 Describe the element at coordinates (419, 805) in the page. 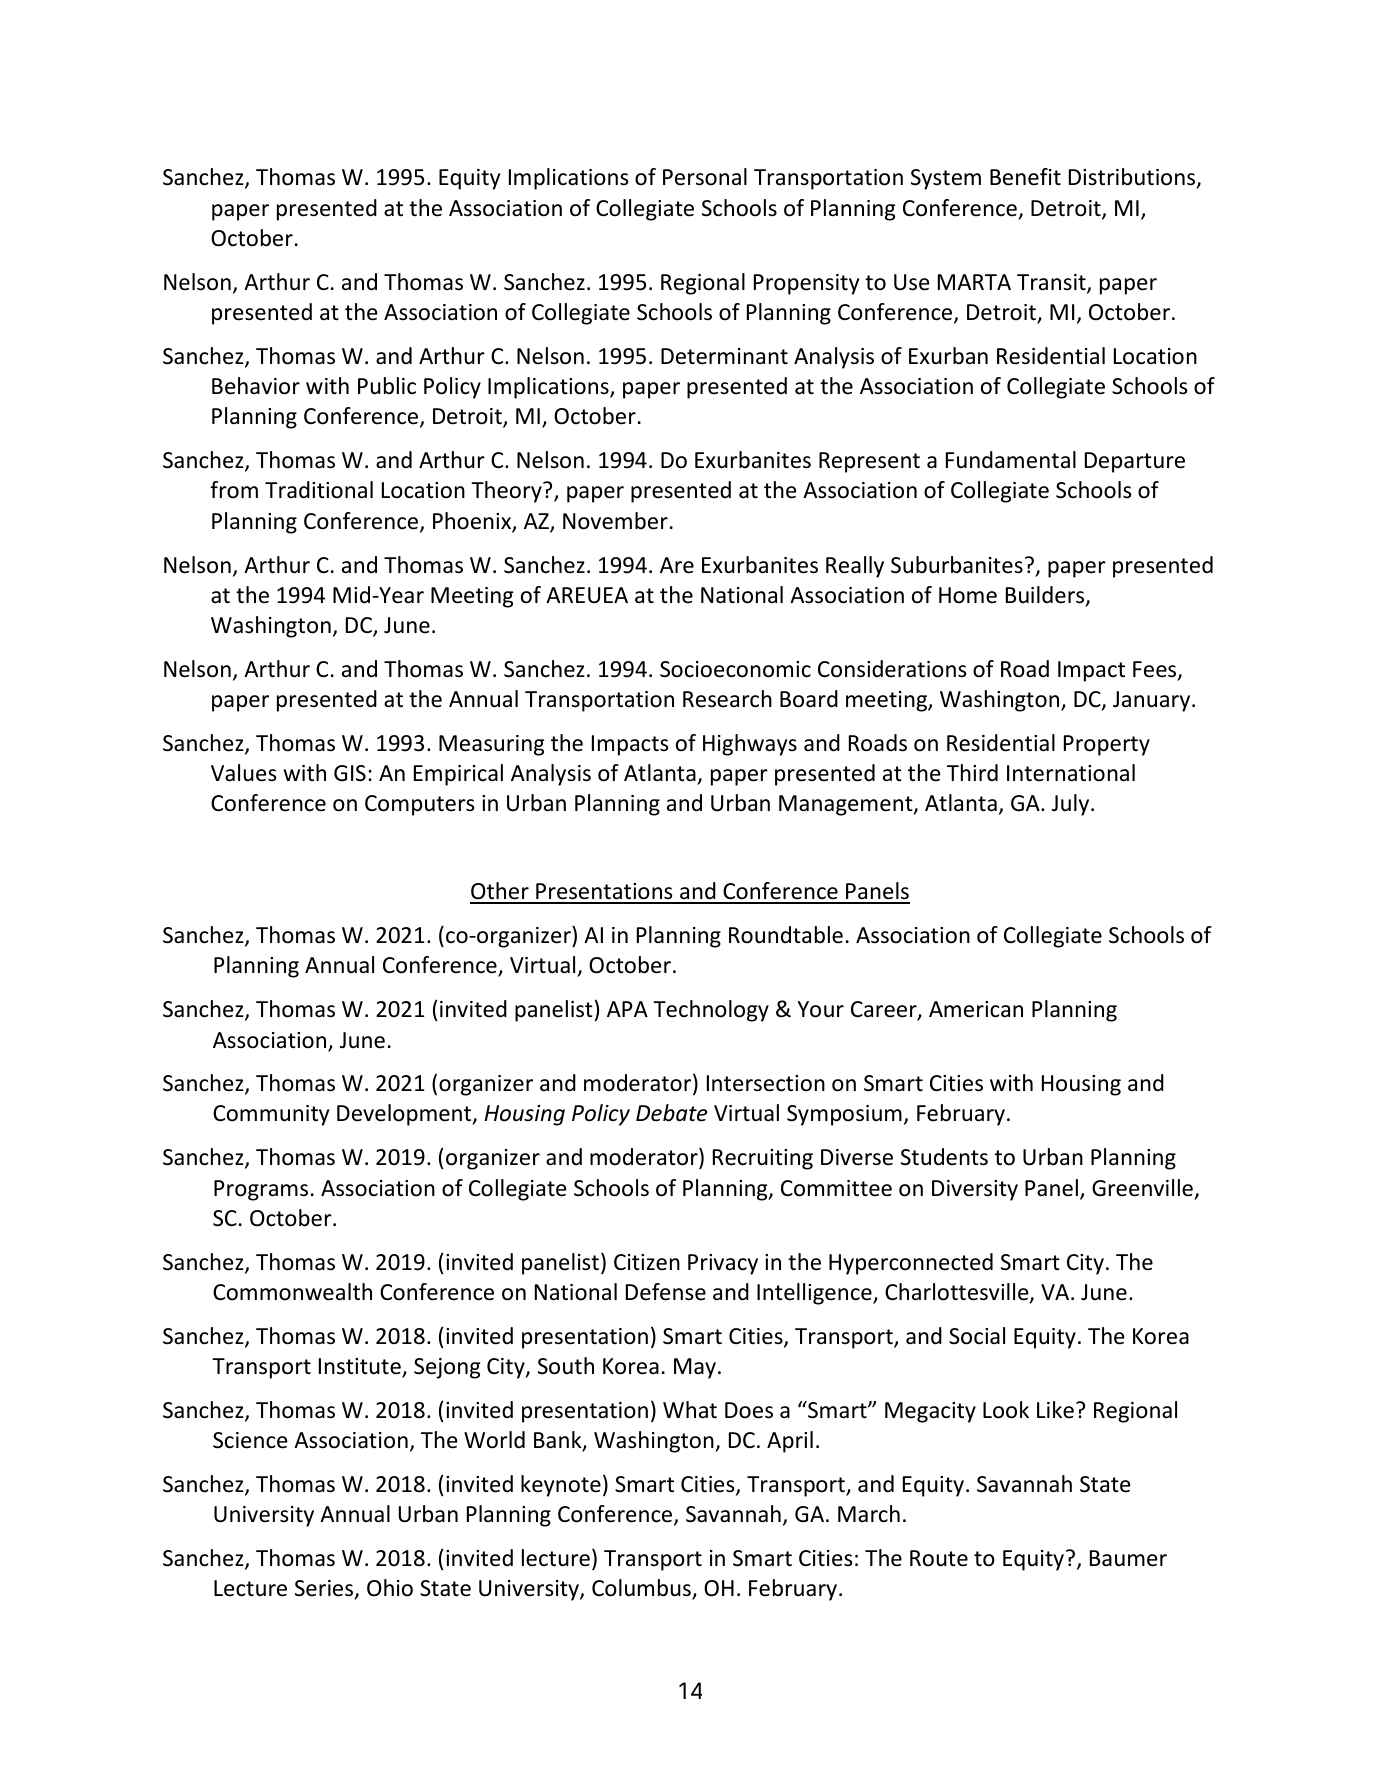

I see `Computers` at that location.
